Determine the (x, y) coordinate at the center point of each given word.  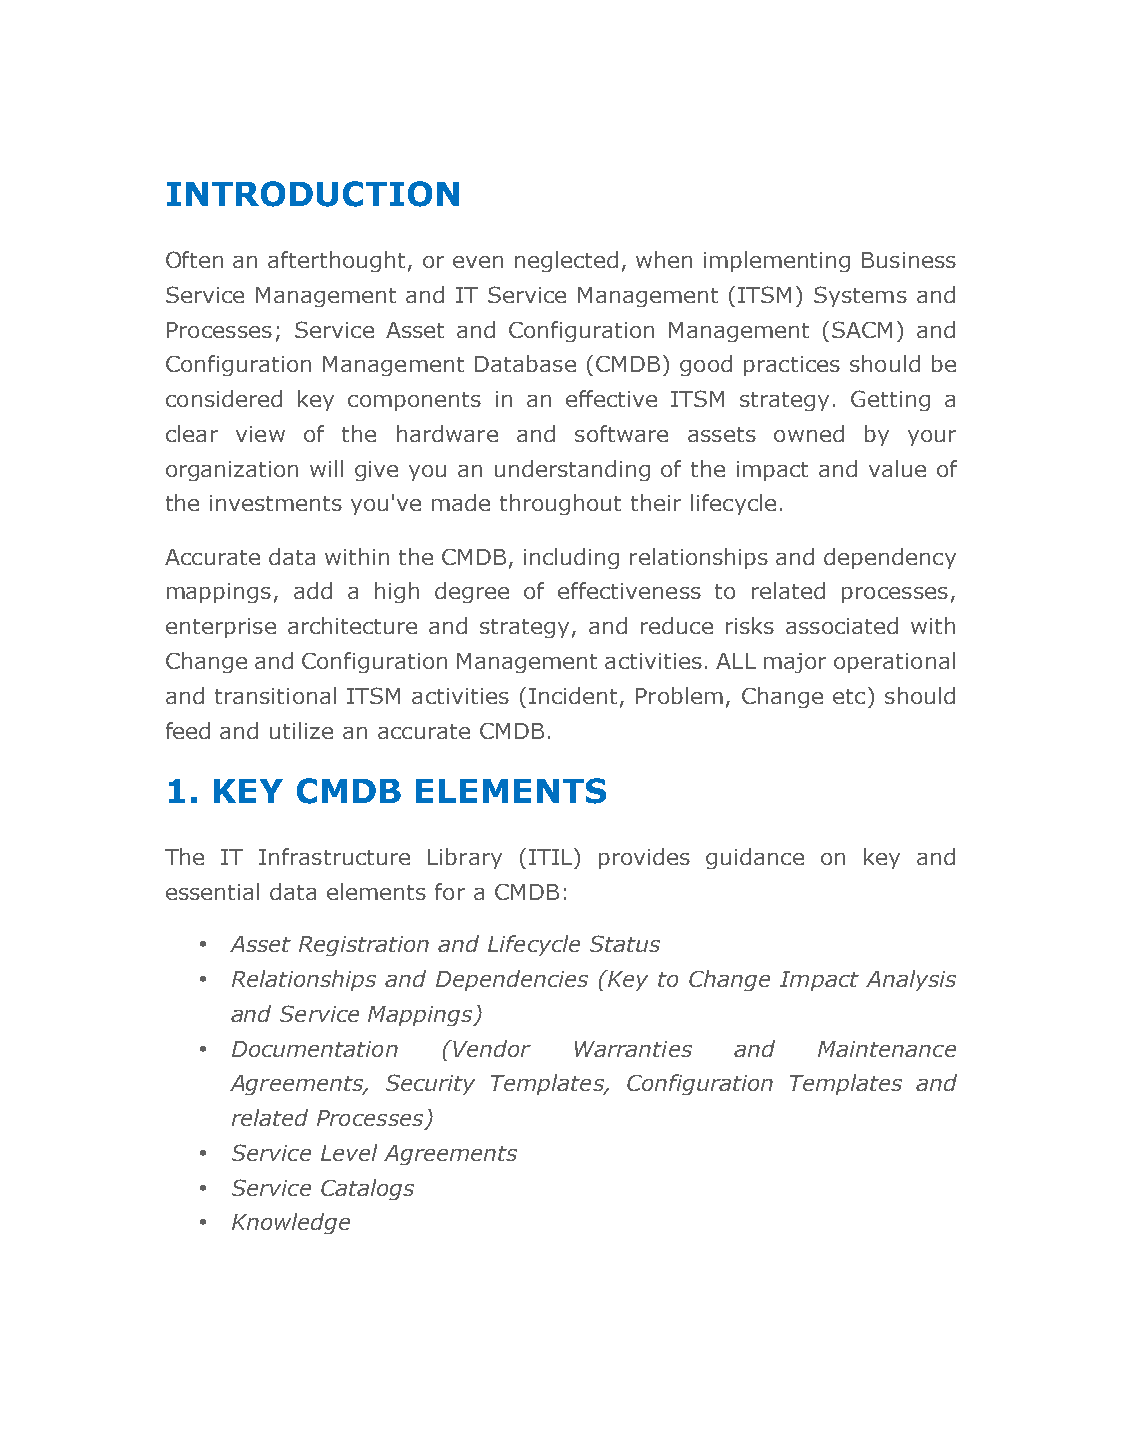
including (571, 558)
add (313, 590)
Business (909, 260)
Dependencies (512, 980)
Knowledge (291, 1223)
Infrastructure (334, 856)
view (260, 434)
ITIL (552, 856)
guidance (755, 858)
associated (842, 625)
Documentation (315, 1049)
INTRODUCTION (313, 194)
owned (809, 433)
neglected (566, 261)
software (621, 433)
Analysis (911, 980)
